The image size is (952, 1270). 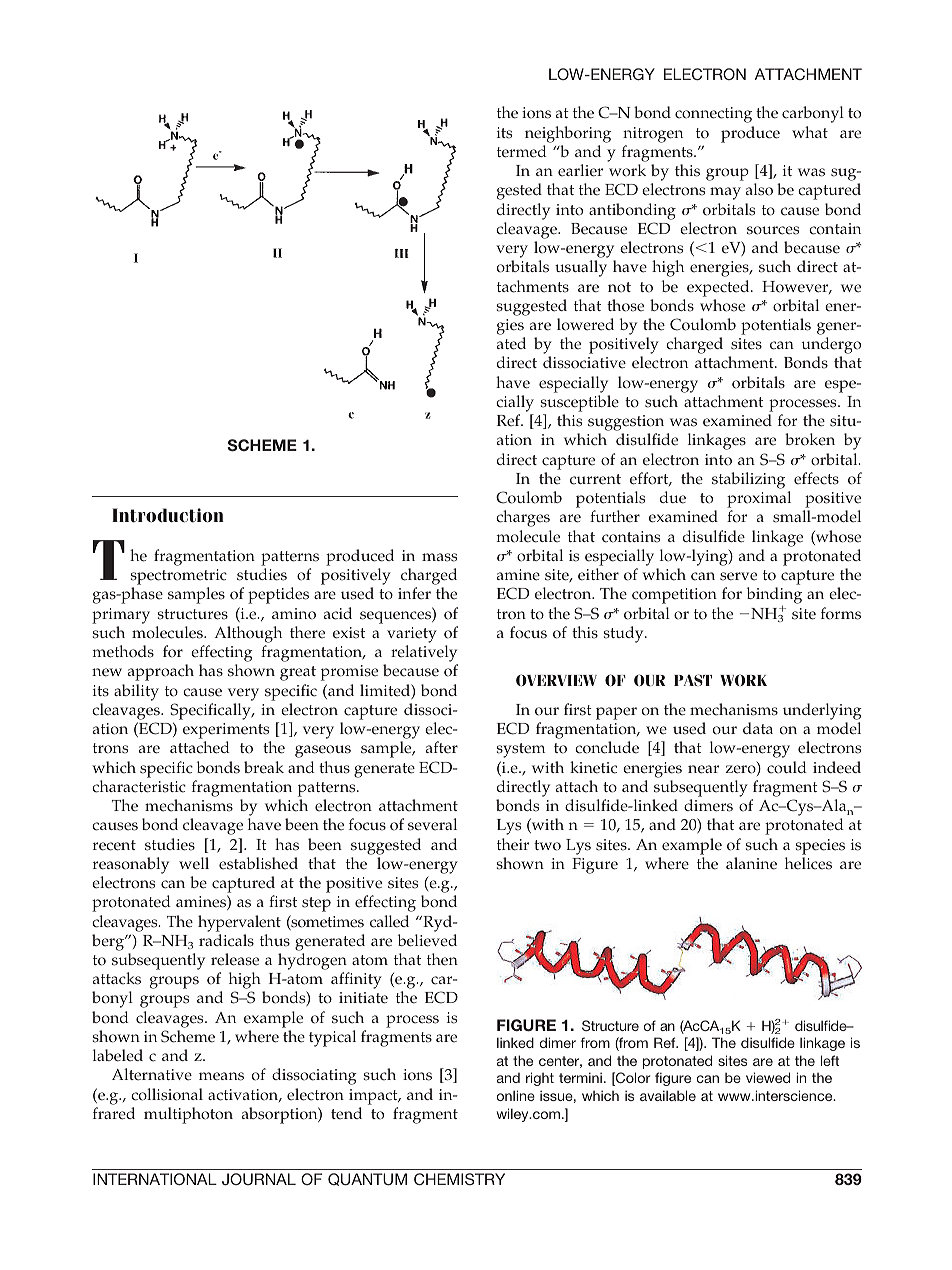 What do you see at coordinates (522, 151) in the screenshot?
I see `termed` at bounding box center [522, 151].
